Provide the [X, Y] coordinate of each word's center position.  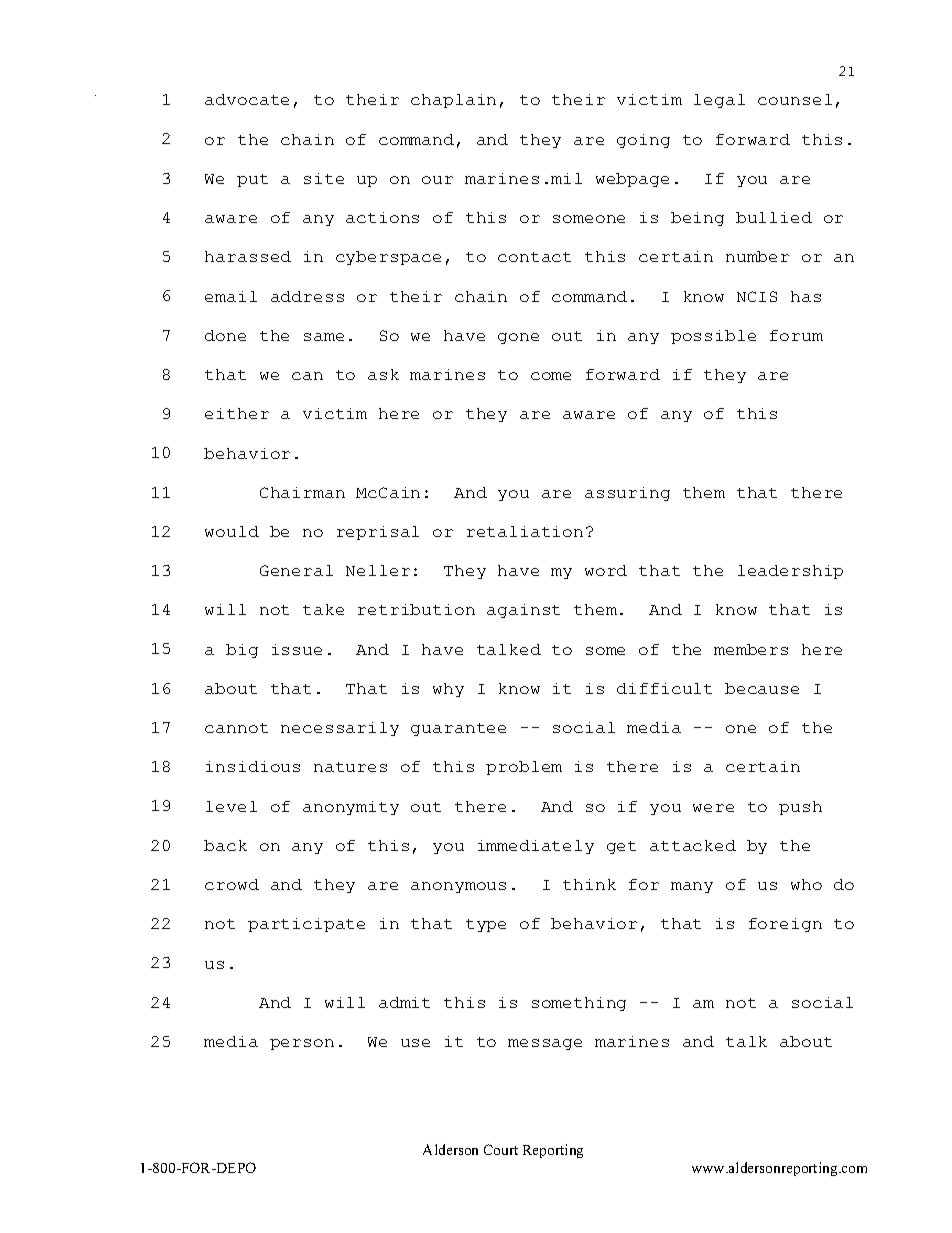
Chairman [302, 492]
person [302, 1044]
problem [524, 768]
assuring [627, 494]
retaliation [525, 531]
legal [719, 101]
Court [501, 1149]
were [713, 808]
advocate [247, 99]
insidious [253, 766]
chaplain [453, 101]
